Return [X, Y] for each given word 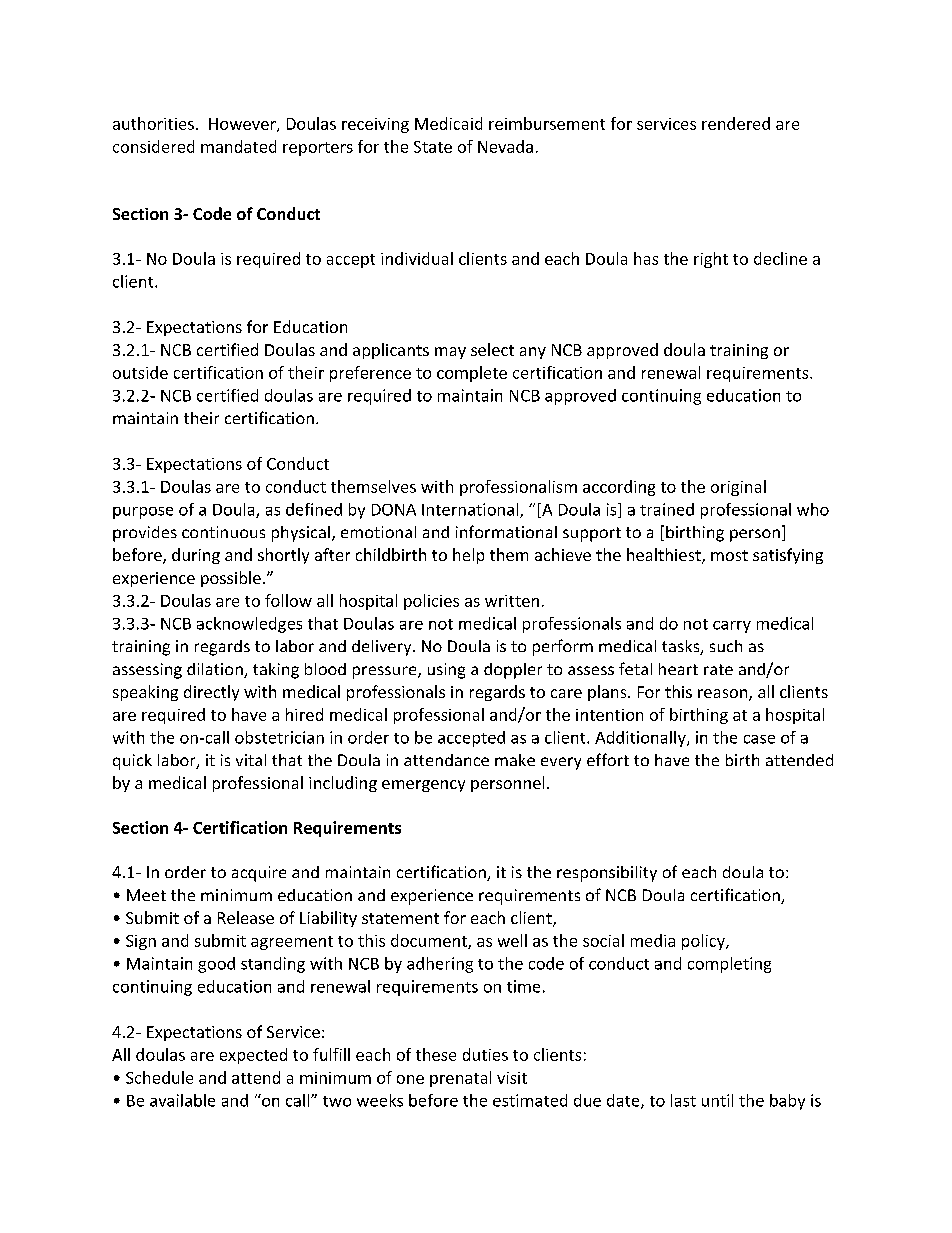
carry [732, 627]
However [243, 125]
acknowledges [249, 625]
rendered [736, 123]
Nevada [505, 146]
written [512, 601]
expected [253, 1056]
